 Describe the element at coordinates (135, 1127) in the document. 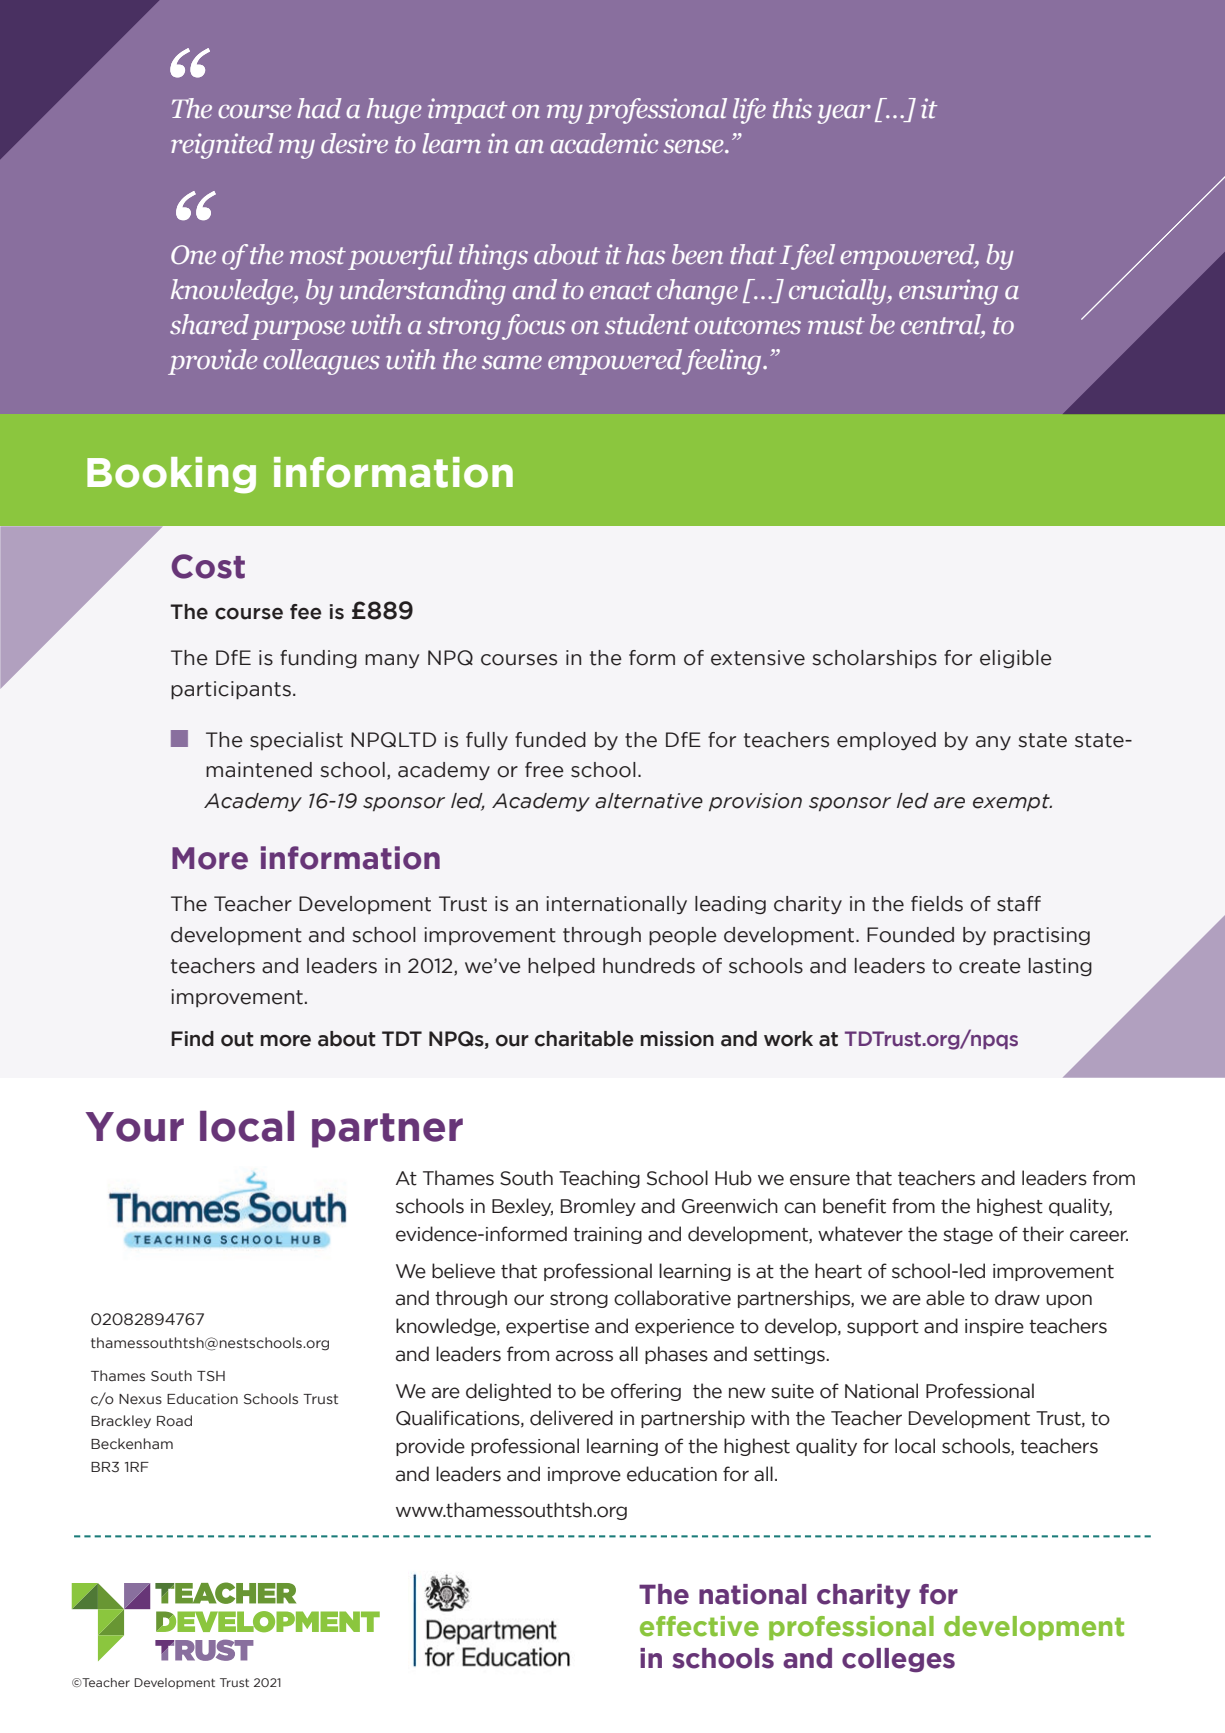

I see `Your` at that location.
